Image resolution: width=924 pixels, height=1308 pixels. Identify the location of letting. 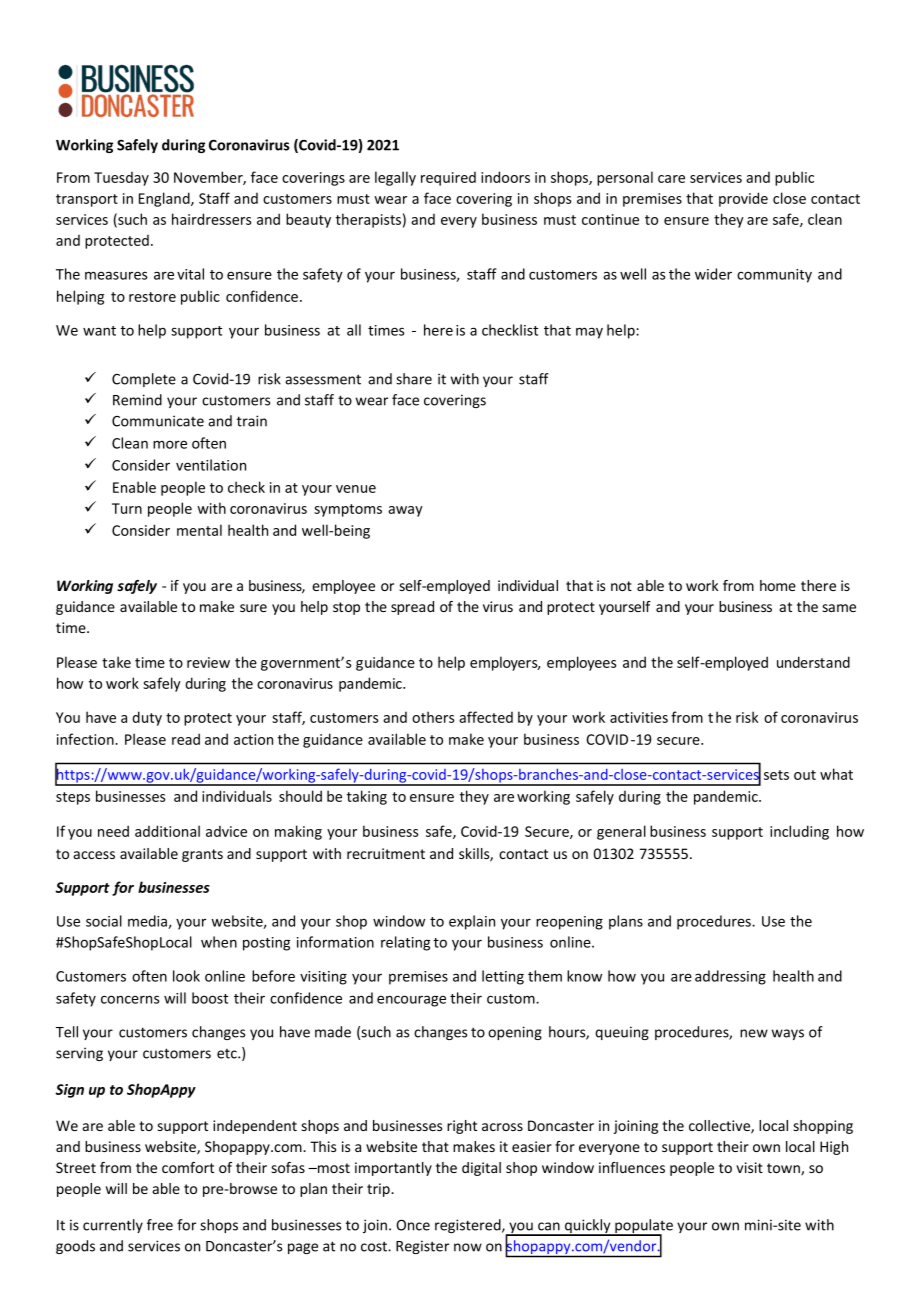
(503, 977).
